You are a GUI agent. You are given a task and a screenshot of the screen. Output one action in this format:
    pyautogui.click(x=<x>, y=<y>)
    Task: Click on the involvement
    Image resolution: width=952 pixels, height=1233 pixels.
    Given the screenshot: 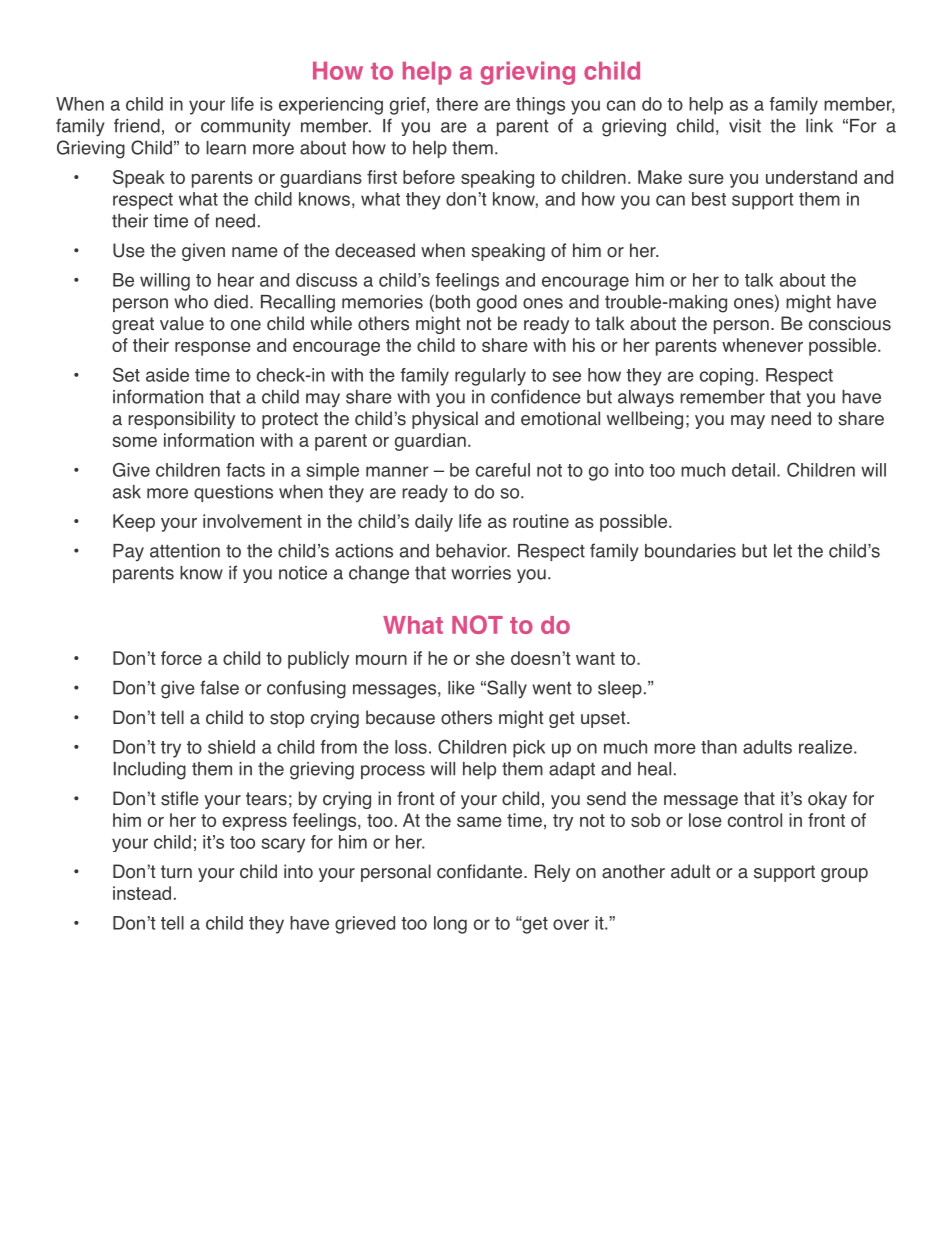 What is the action you would take?
    pyautogui.click(x=252, y=521)
